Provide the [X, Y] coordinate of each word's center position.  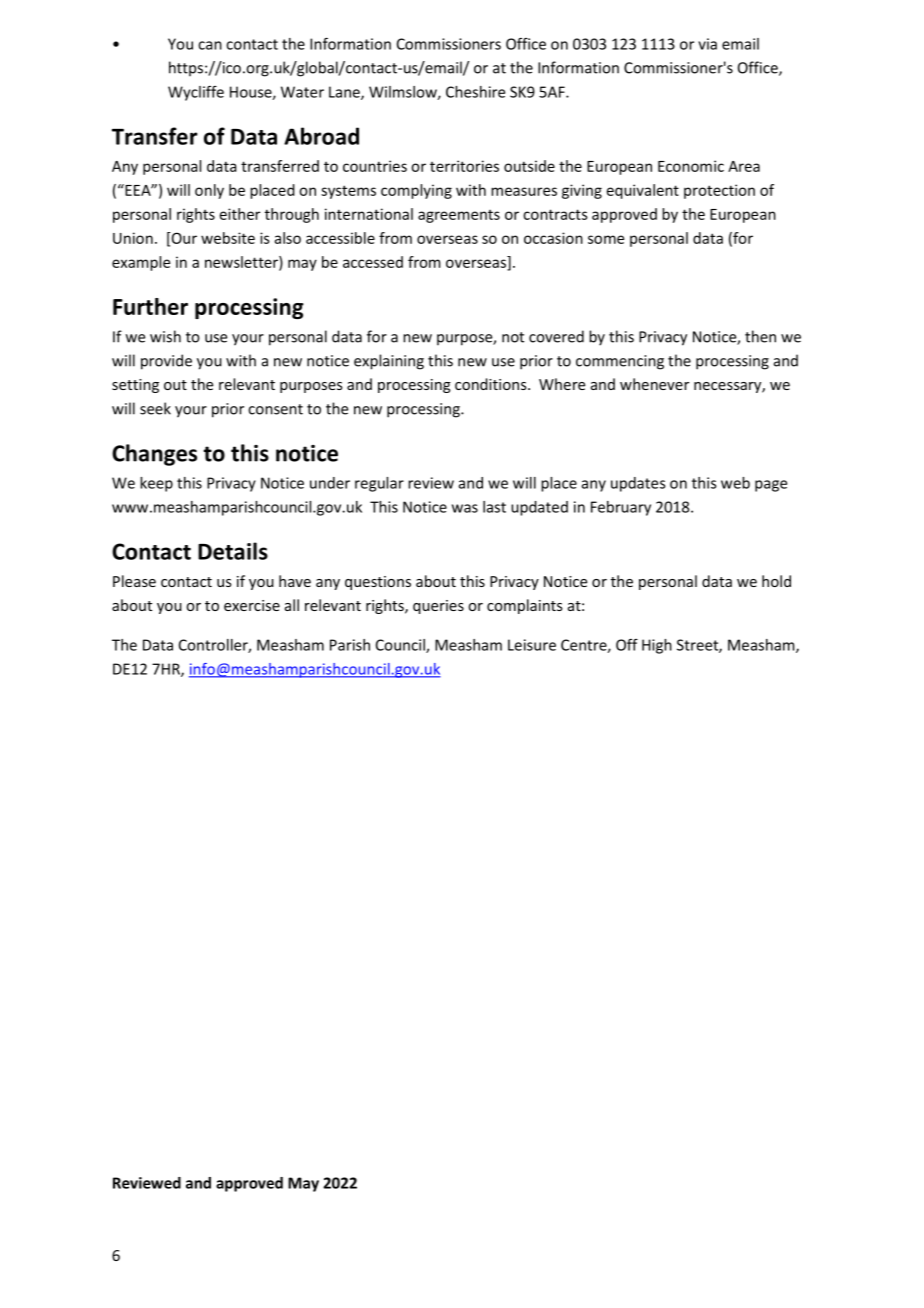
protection [719, 191]
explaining [389, 362]
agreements [459, 216]
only [209, 191]
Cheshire [475, 92]
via [707, 44]
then [760, 336]
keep [156, 484]
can [210, 45]
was [465, 508]
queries [438, 607]
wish [165, 336]
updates [638, 484]
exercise [252, 605]
